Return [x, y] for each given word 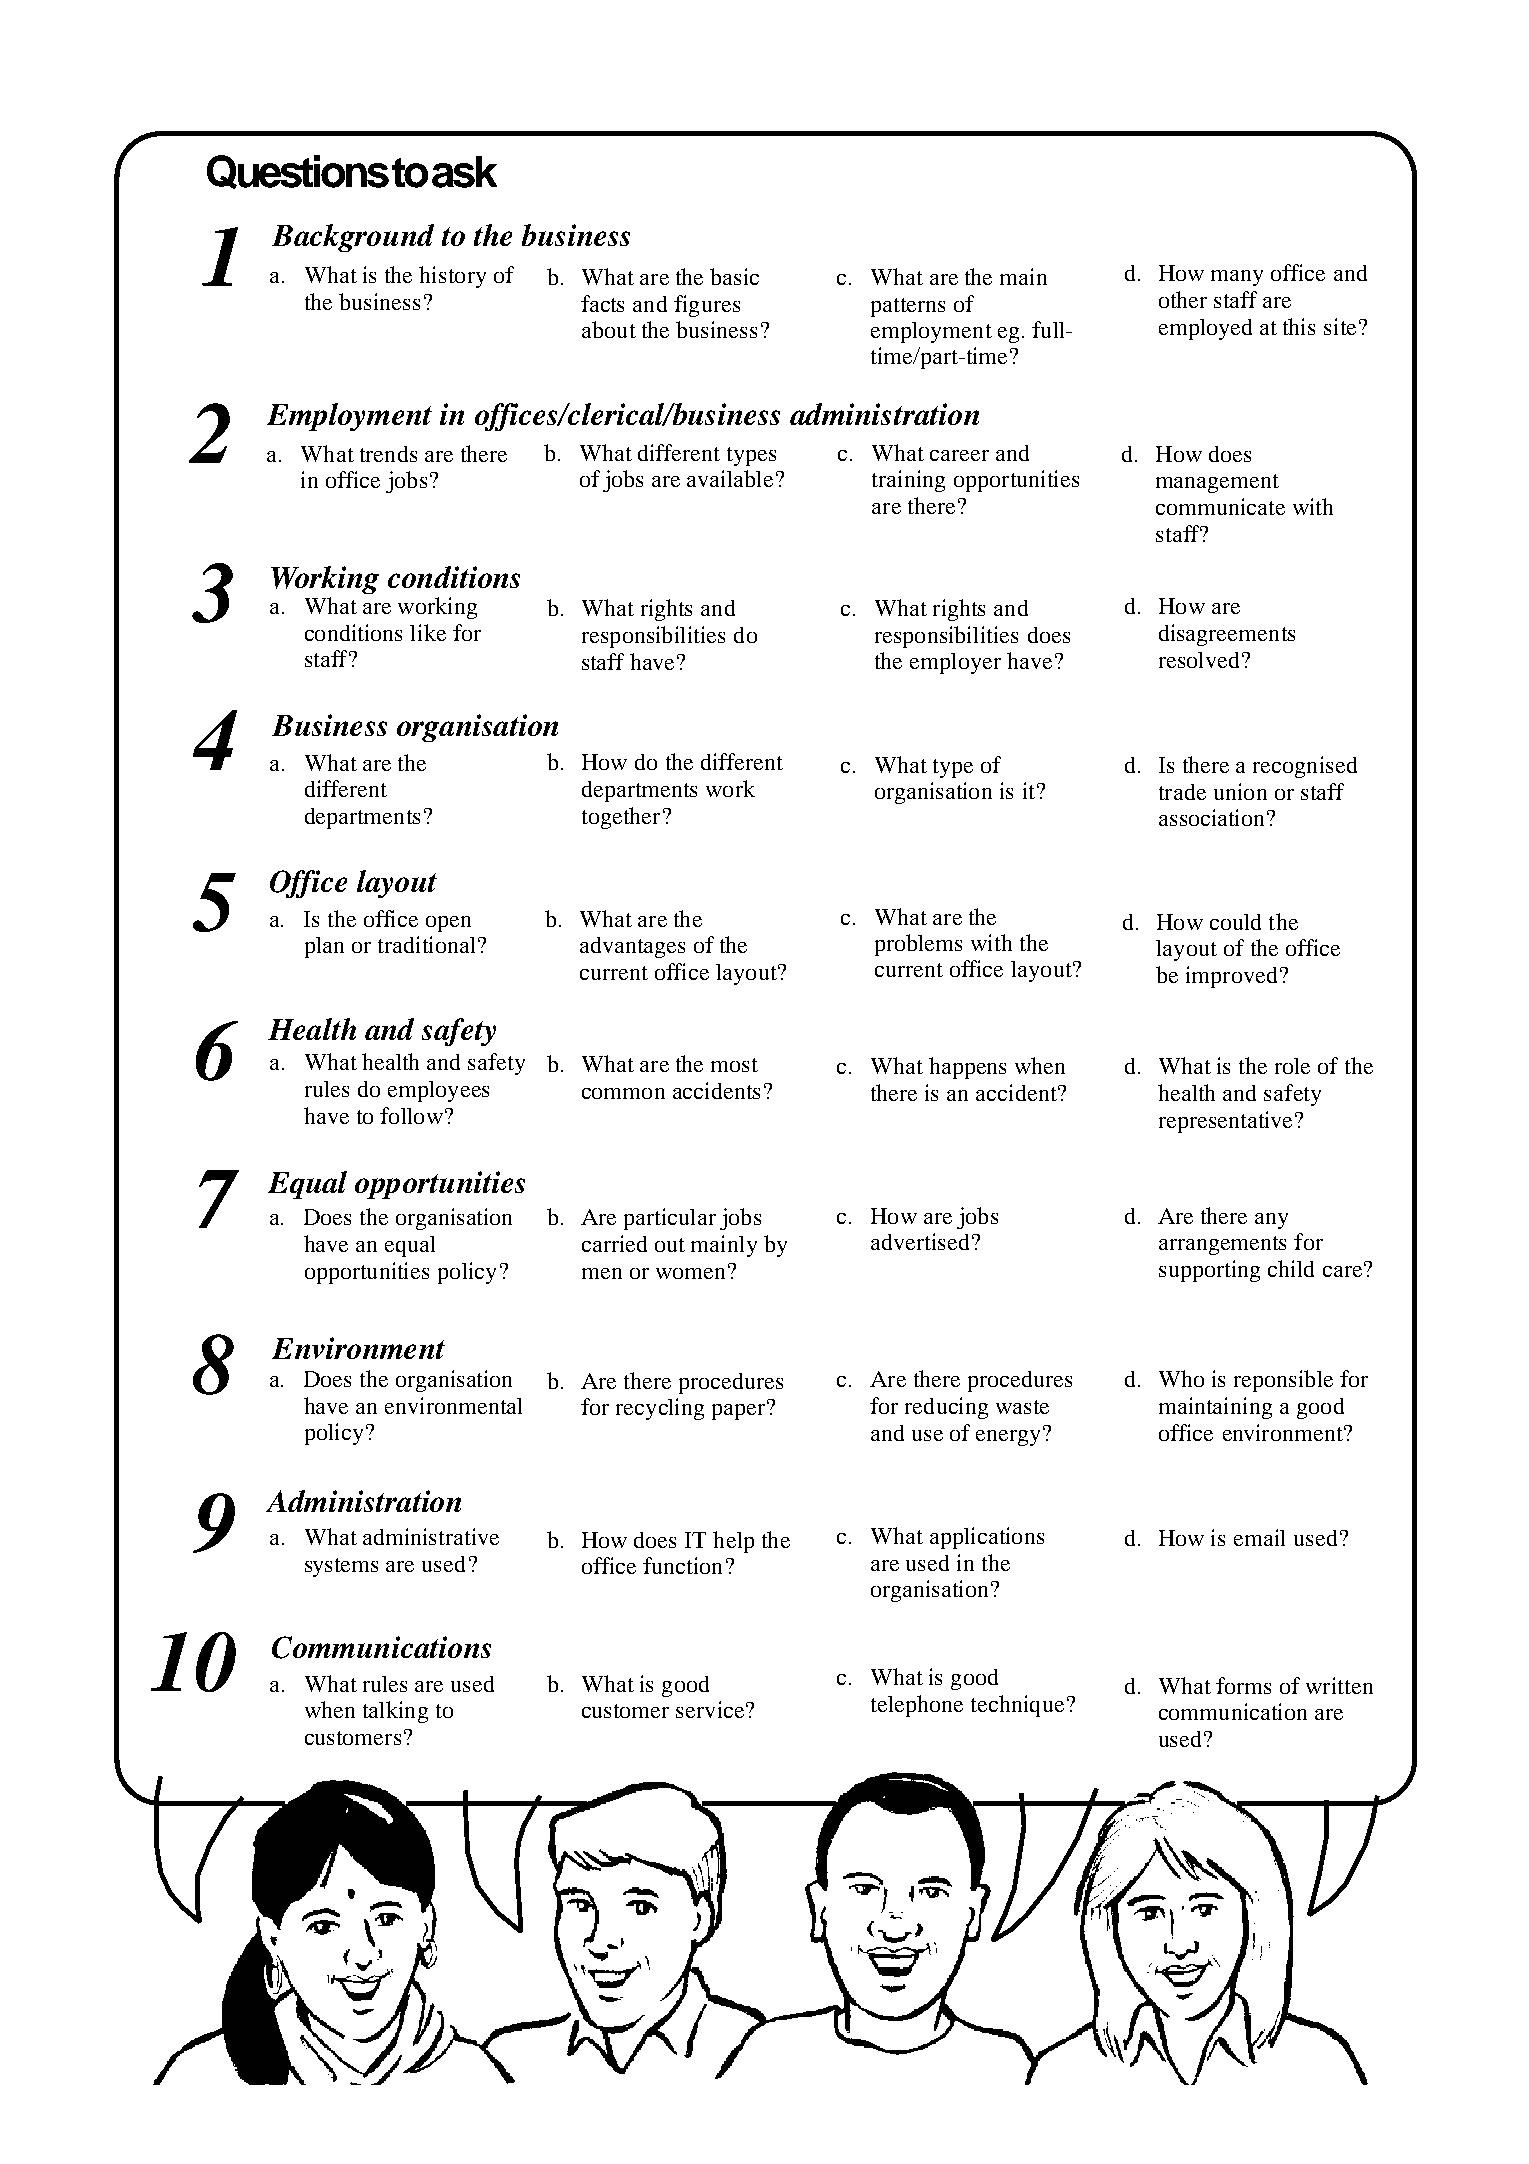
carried [614, 1243]
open [448, 924]
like [428, 632]
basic [734, 276]
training [908, 481]
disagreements [1227, 635]
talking [395, 1712]
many [1237, 278]
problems [918, 945]
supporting [1209, 1271]
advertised [920, 1241]
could [1235, 922]
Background [353, 238]
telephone [917, 1706]
